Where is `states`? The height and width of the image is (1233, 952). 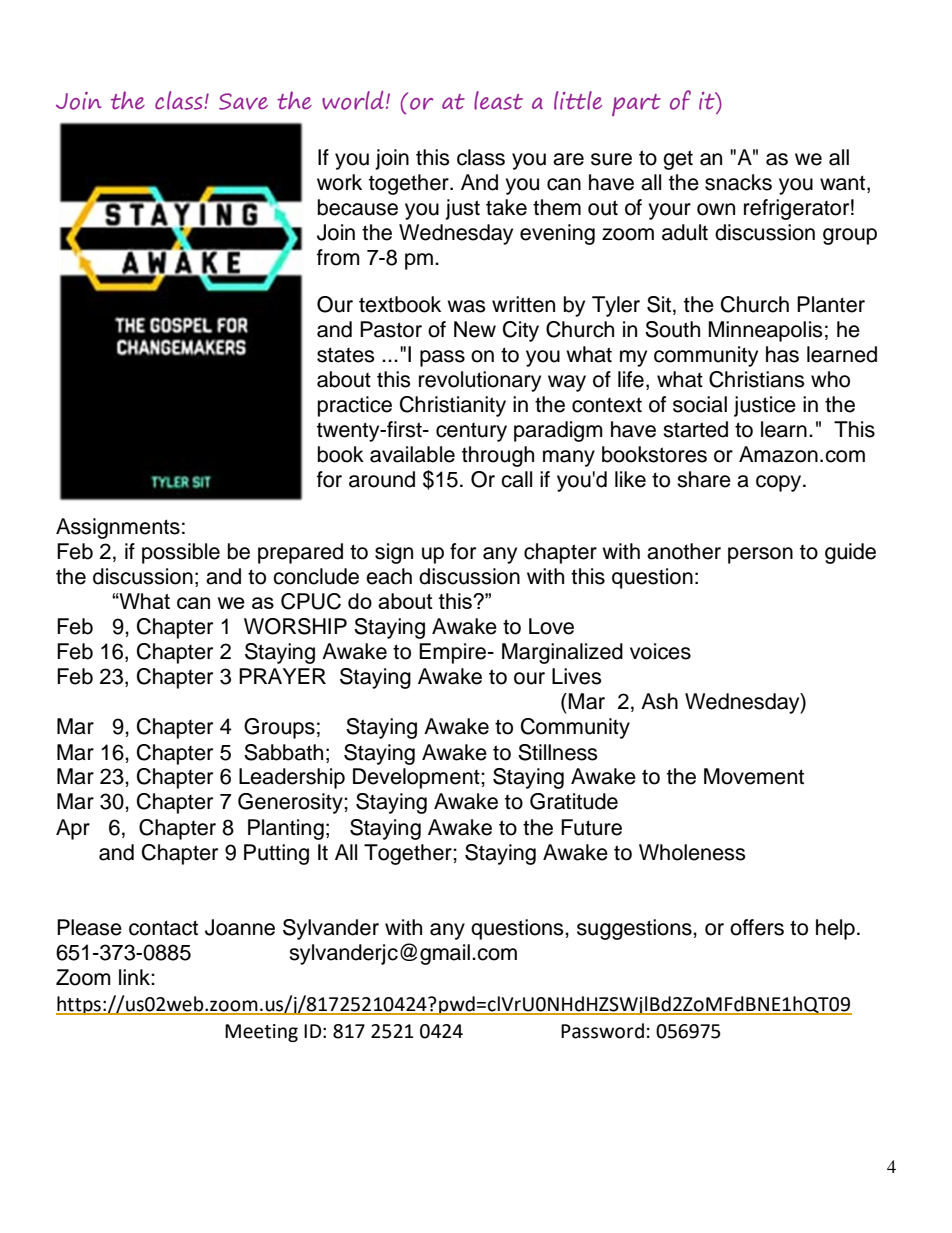
states is located at coordinates (346, 355).
